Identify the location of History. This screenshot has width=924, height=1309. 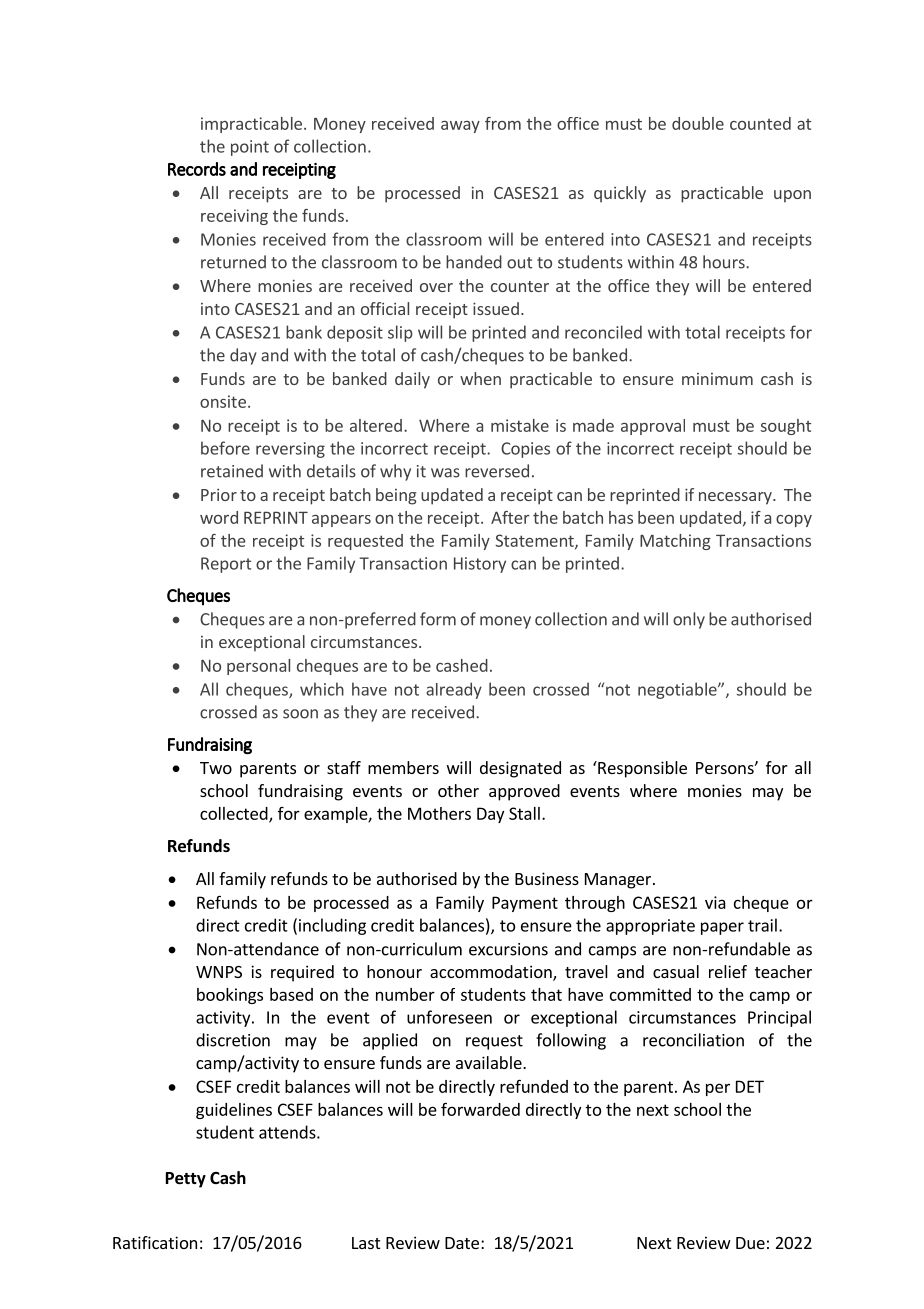
(480, 565).
